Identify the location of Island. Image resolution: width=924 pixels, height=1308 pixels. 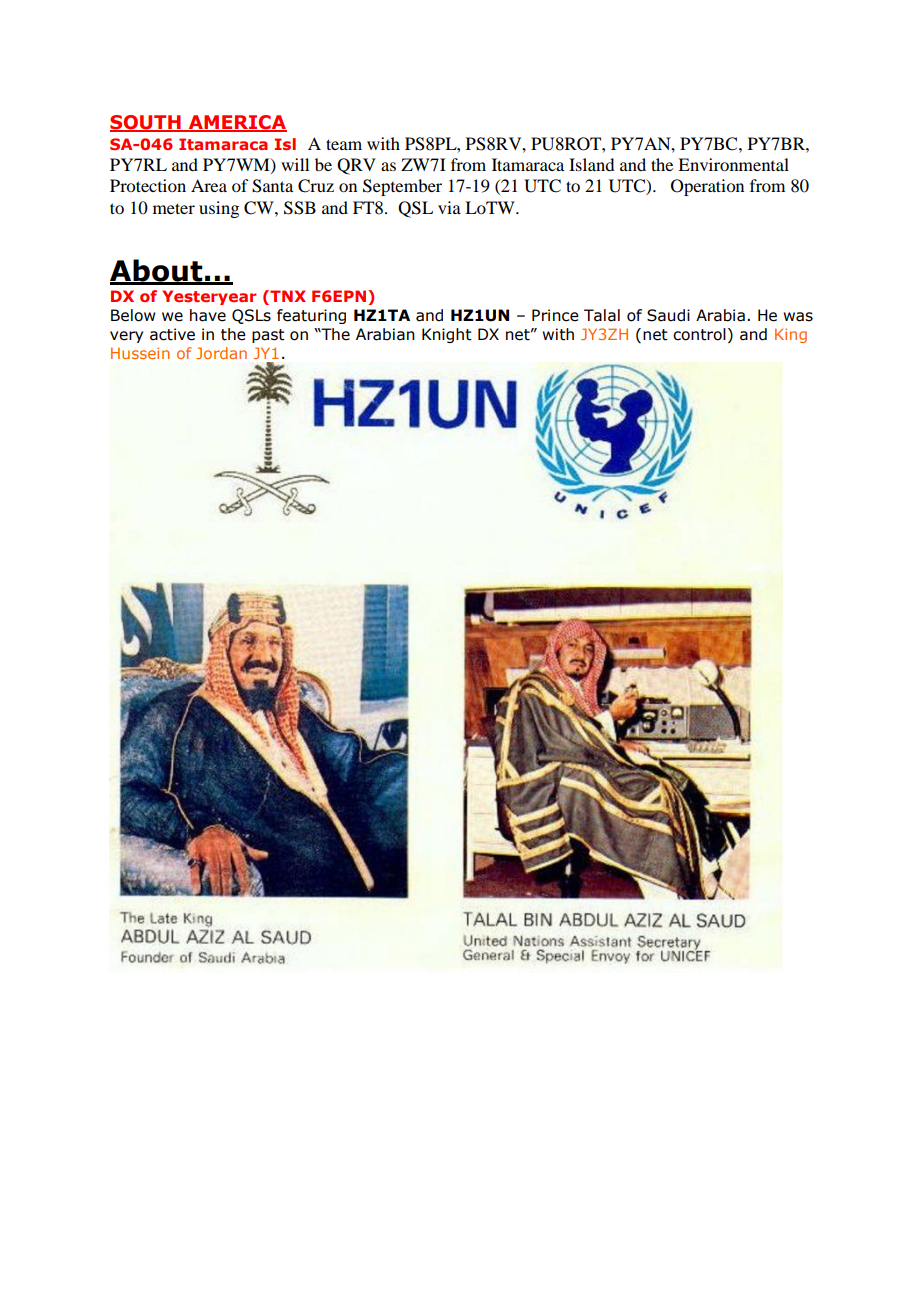
(591, 164).
